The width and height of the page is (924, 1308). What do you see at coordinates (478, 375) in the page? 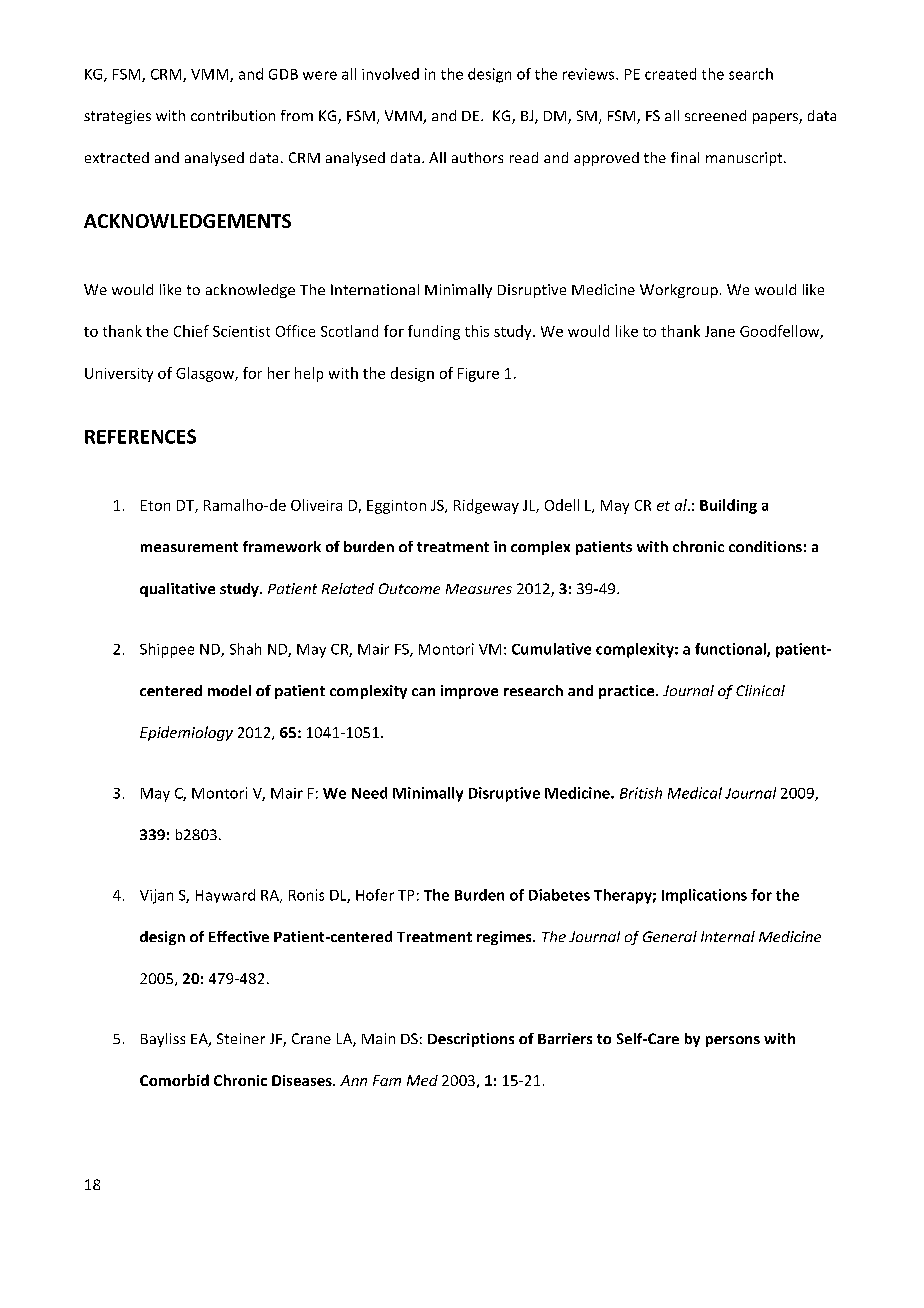
I see `Figure` at bounding box center [478, 375].
